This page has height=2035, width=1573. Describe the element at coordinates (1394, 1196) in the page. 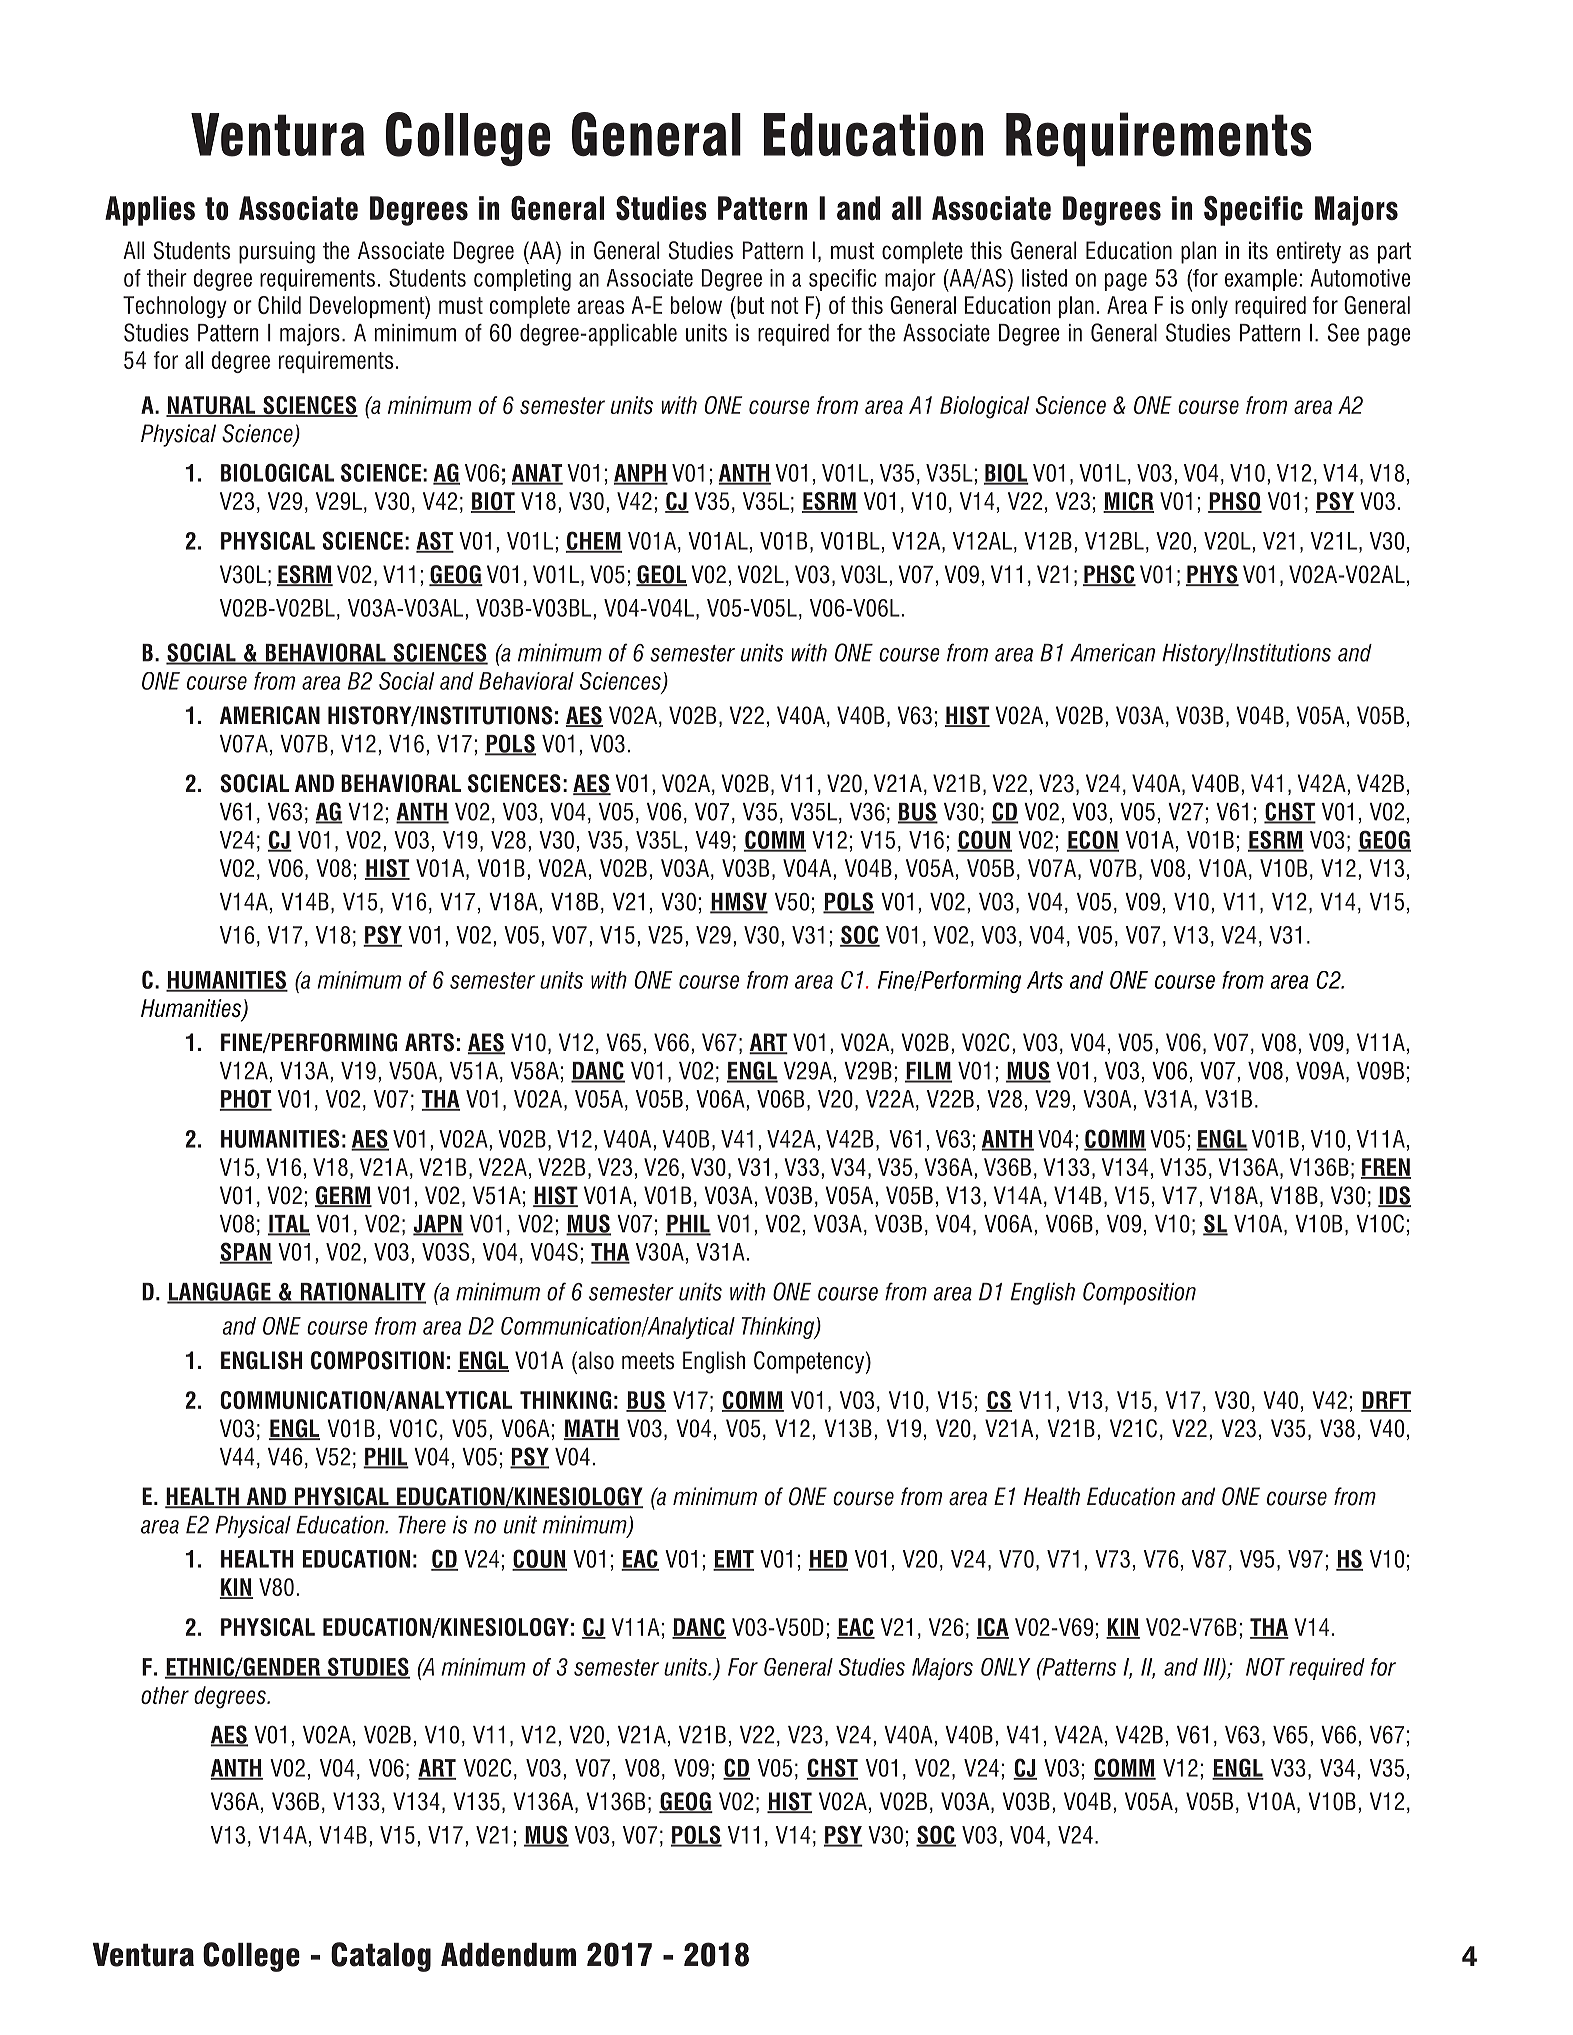

I see `IDS` at that location.
